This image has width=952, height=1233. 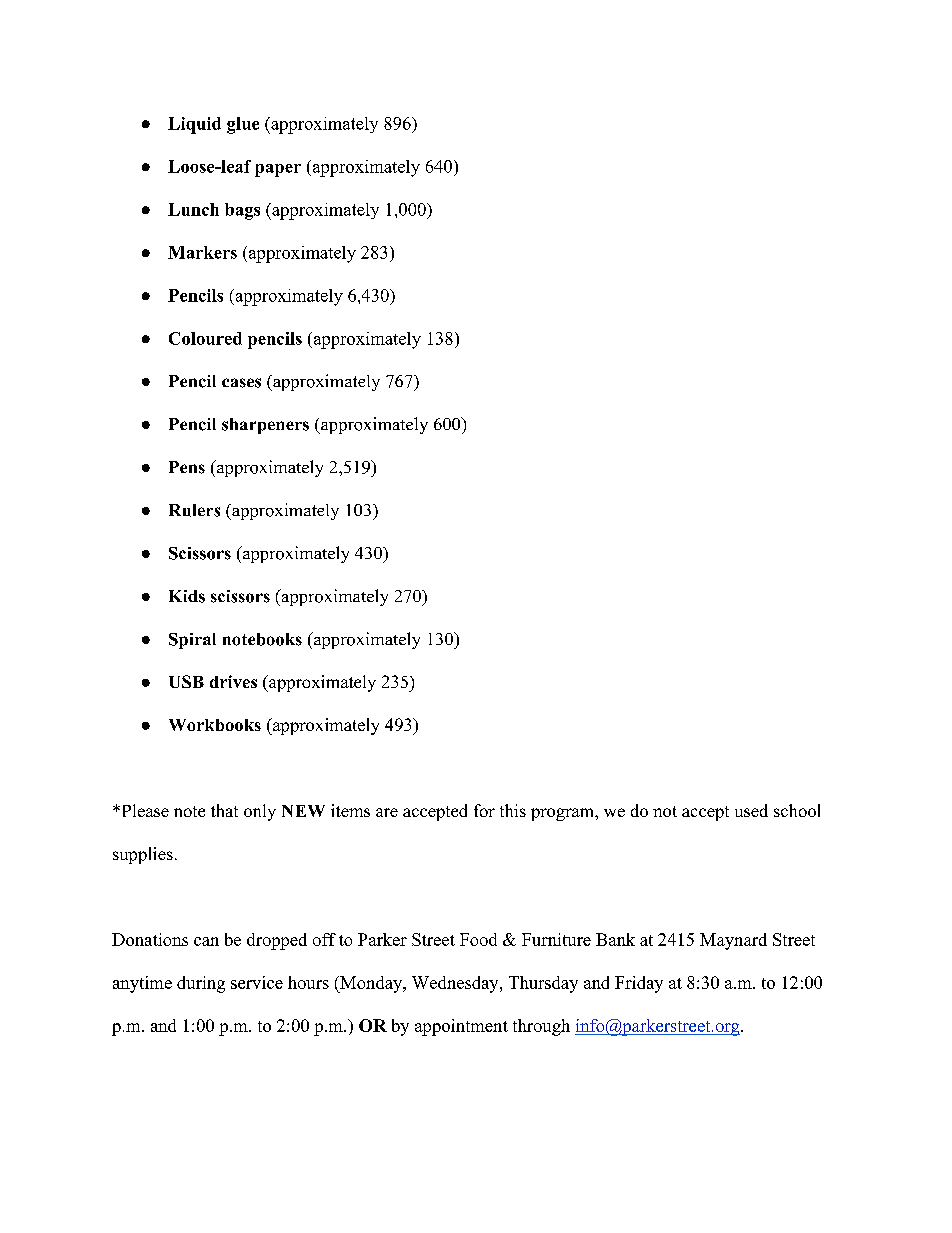 I want to click on cases, so click(x=241, y=383).
